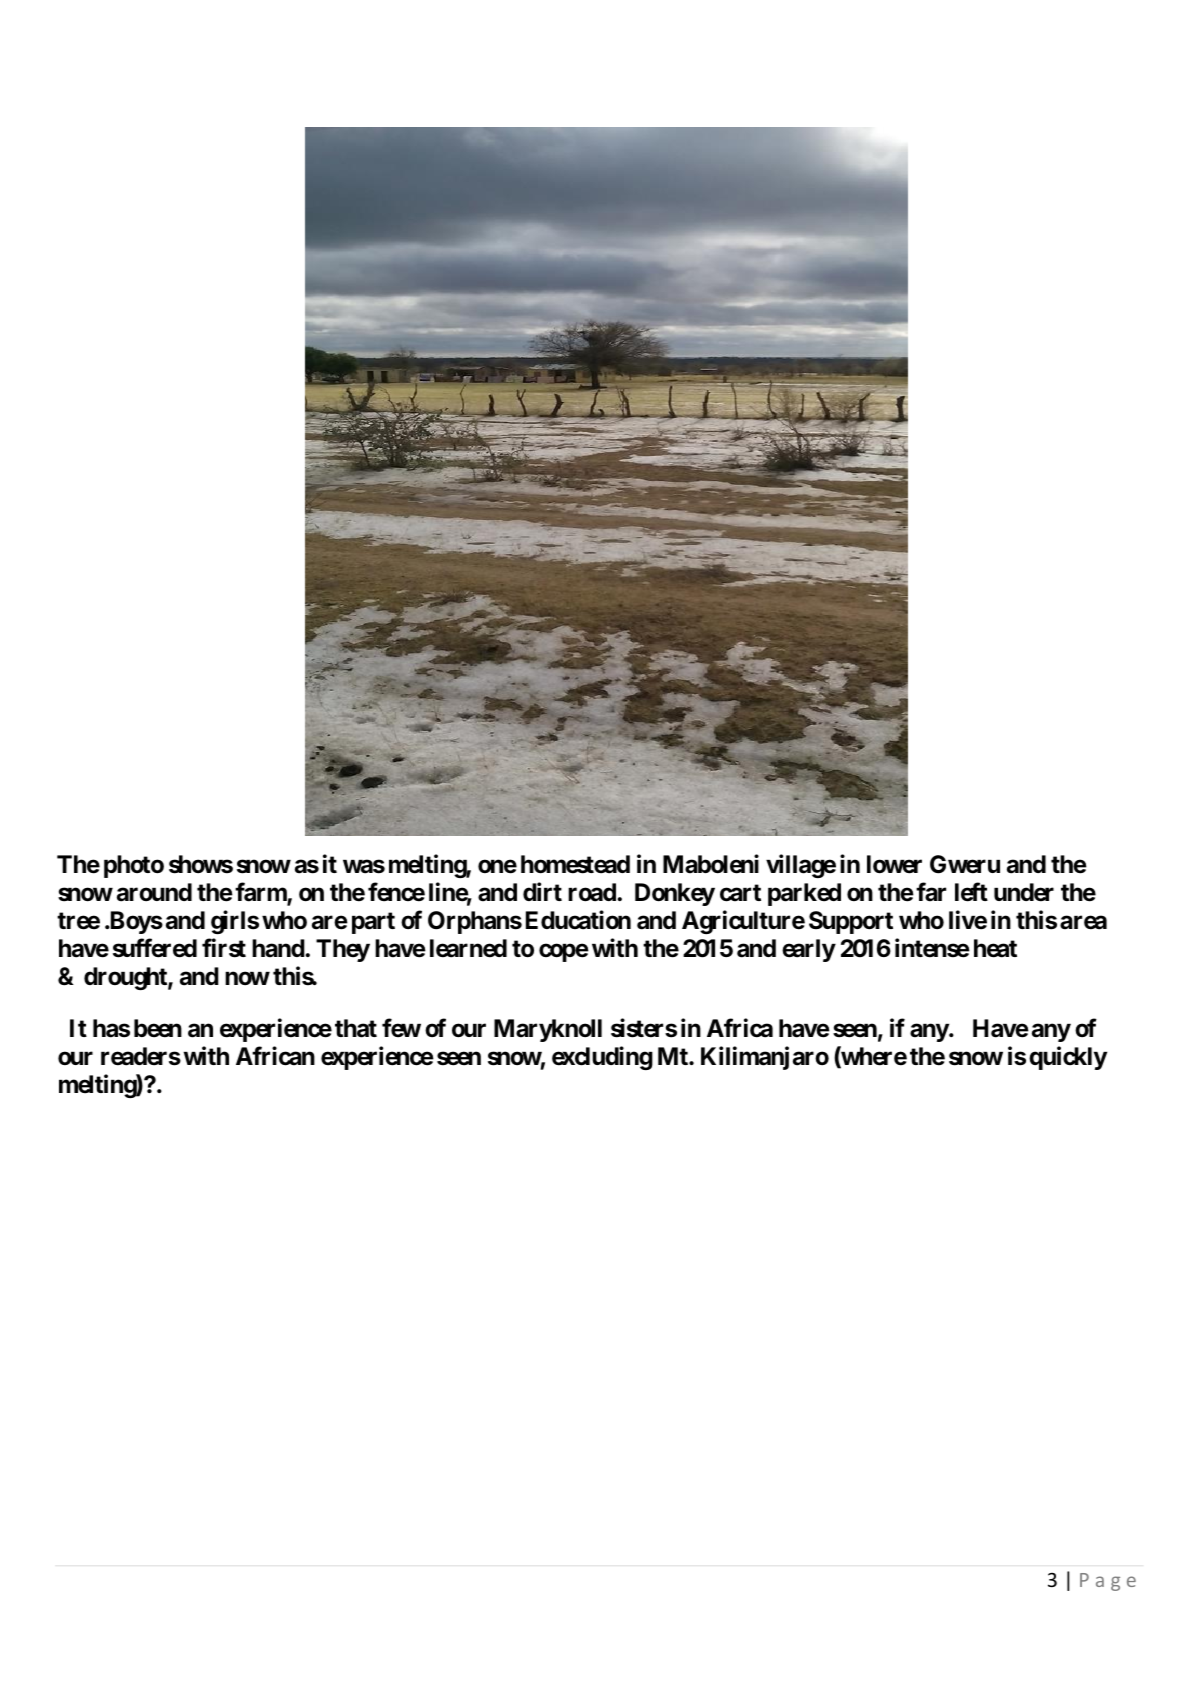  What do you see at coordinates (995, 948) in the image?
I see `heat` at bounding box center [995, 948].
